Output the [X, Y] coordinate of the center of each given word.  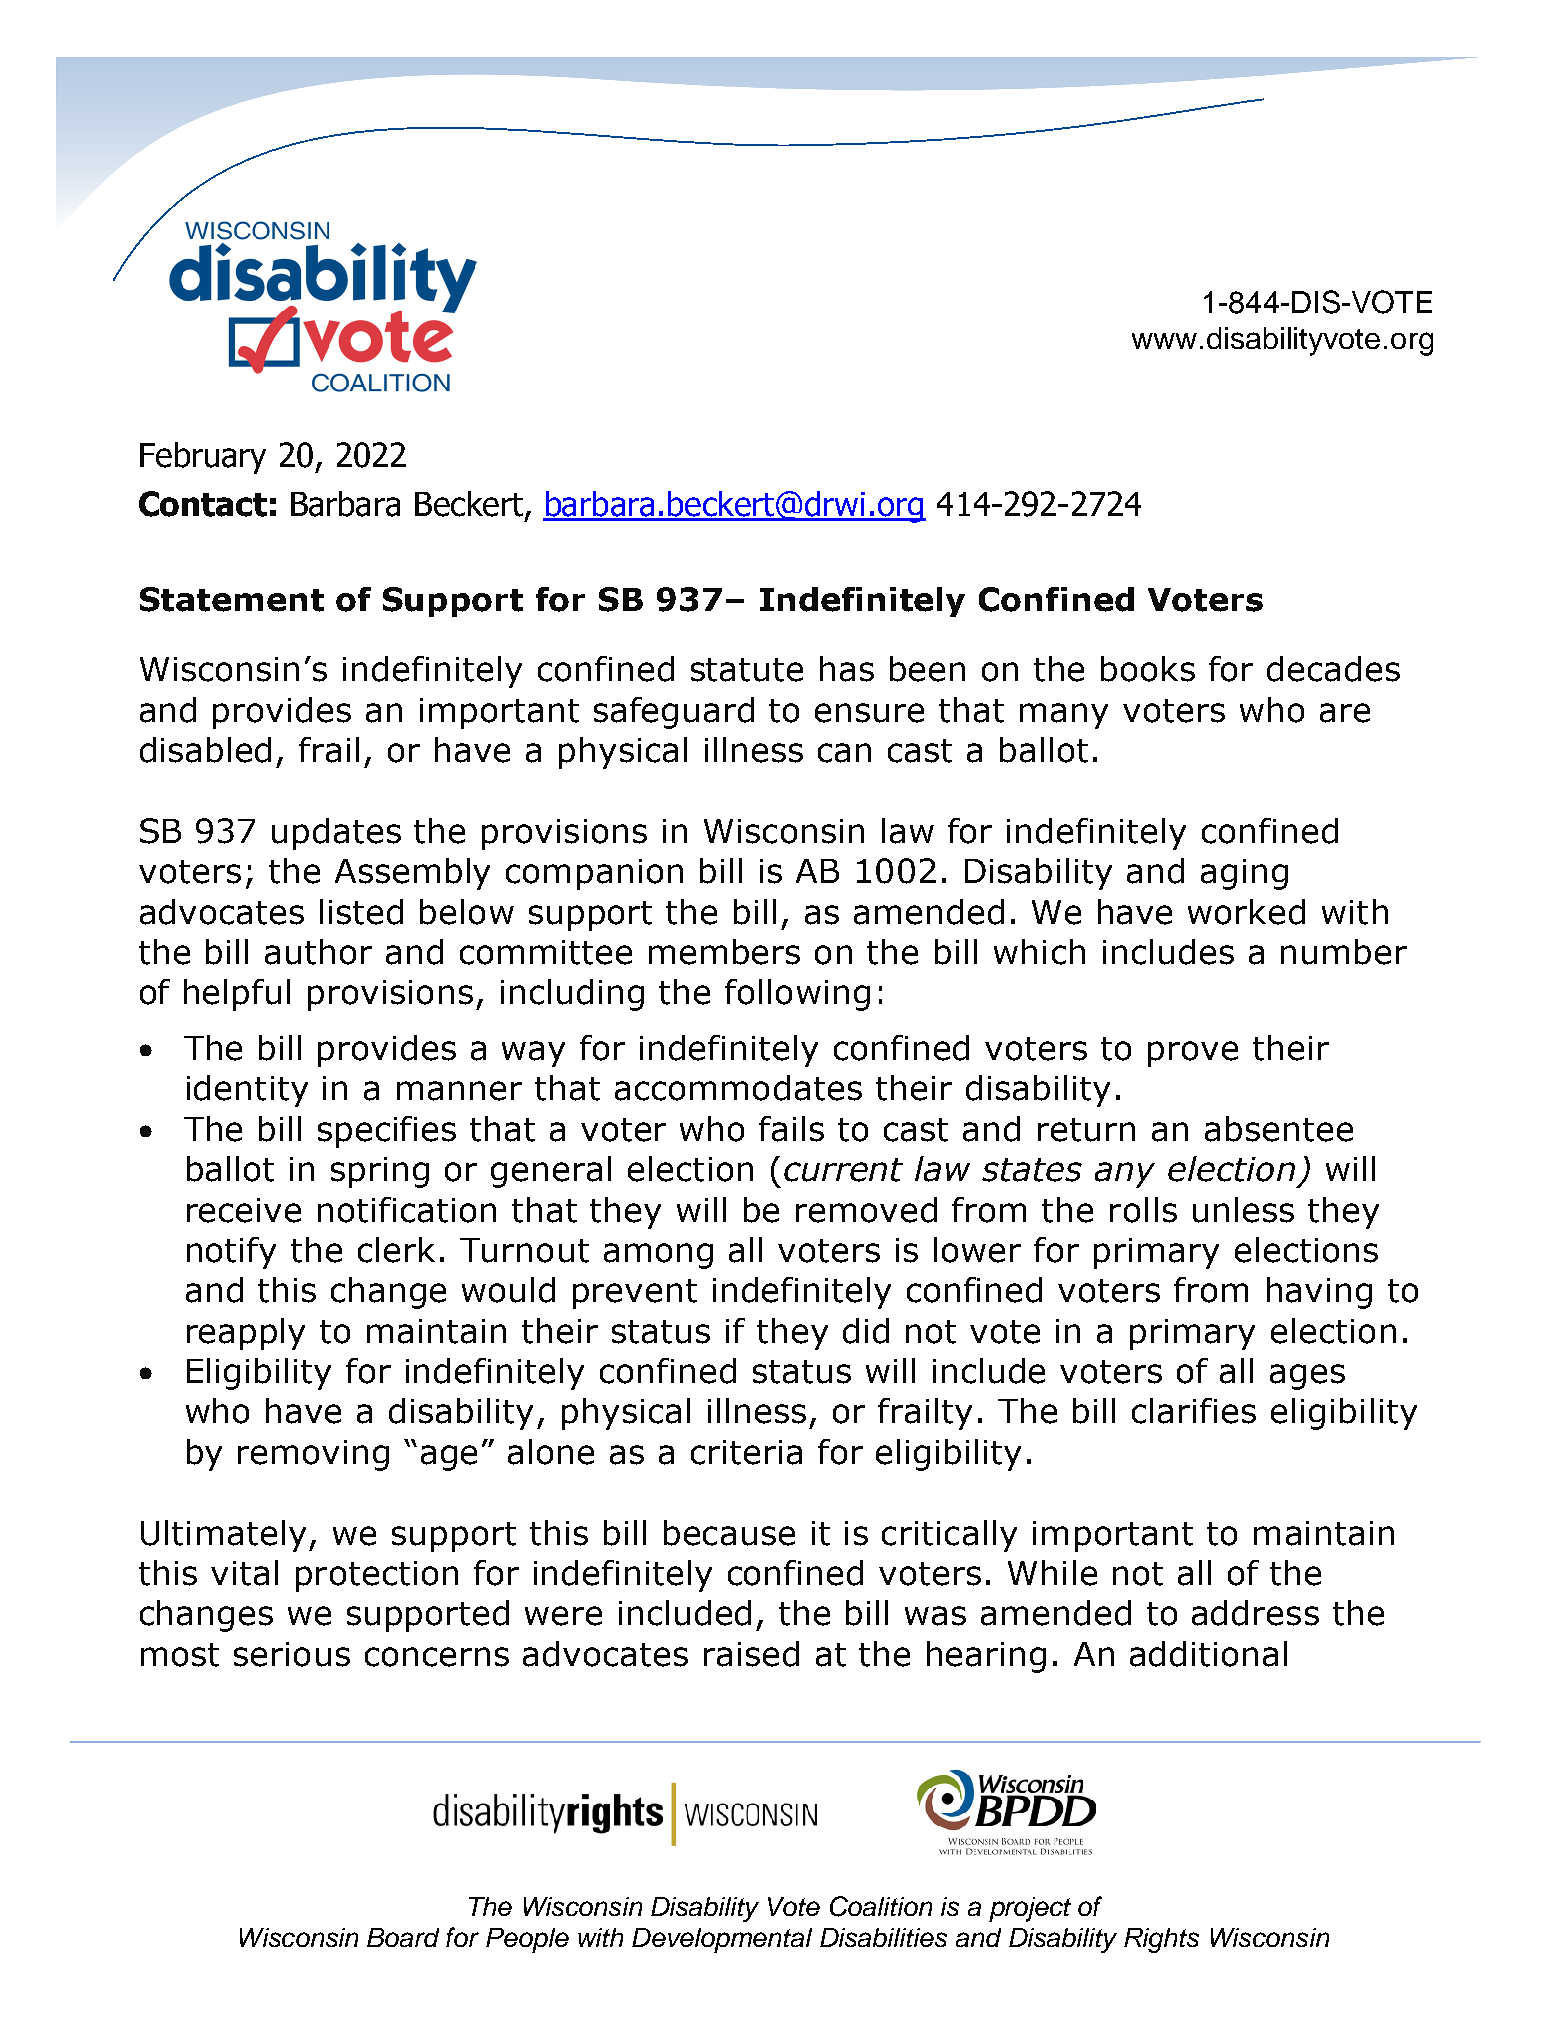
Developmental [722, 1940]
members [724, 952]
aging [1244, 874]
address [1255, 1613]
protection [377, 1576]
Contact [203, 504]
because [729, 1533]
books [1148, 669]
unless [1243, 1210]
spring [380, 1172]
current [843, 1170]
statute [747, 670]
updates [336, 834]
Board [403, 1937]
